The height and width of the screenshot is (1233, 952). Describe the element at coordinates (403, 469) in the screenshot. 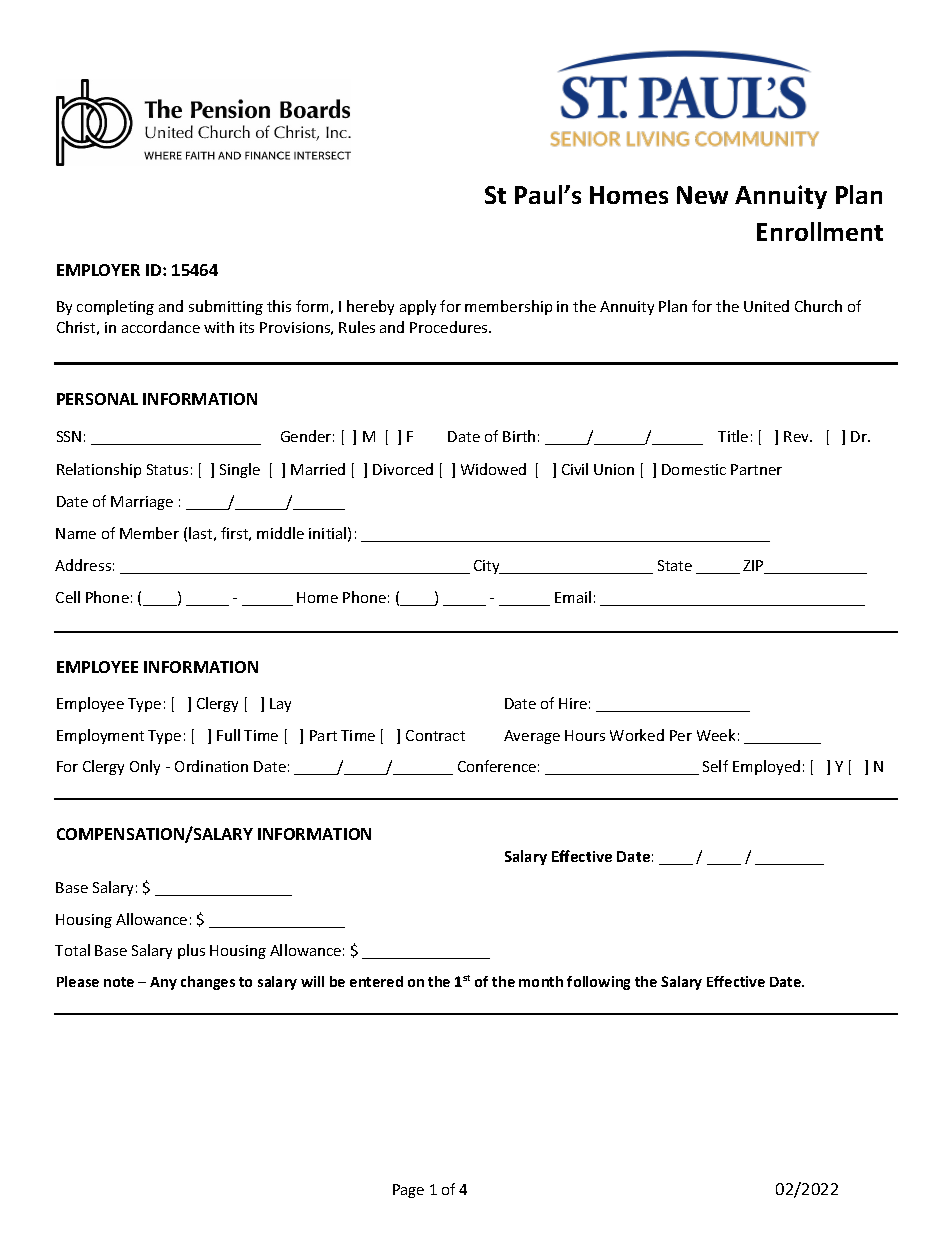

I see `Divorced` at that location.
